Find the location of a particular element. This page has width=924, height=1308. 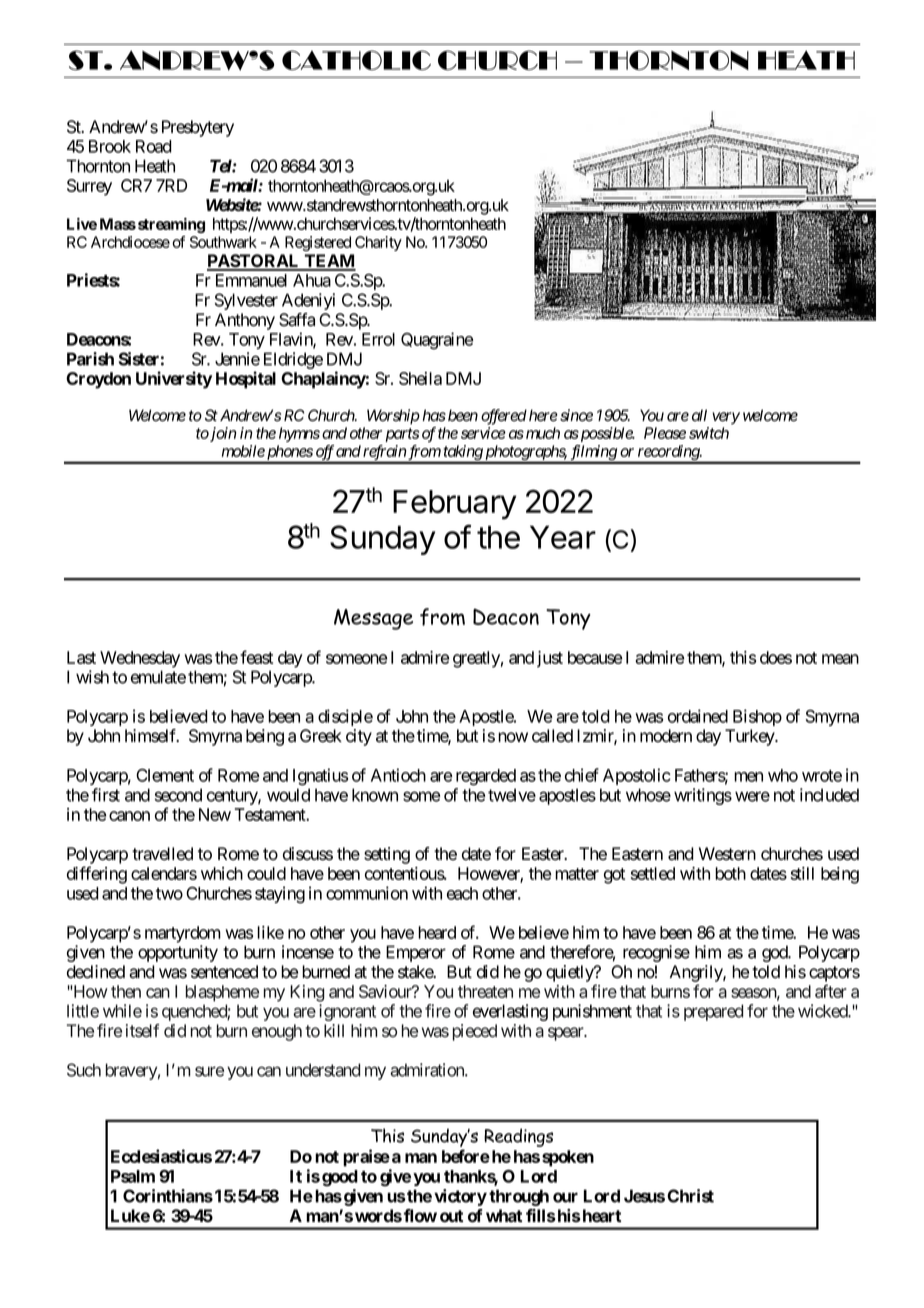

Charity is located at coordinates (378, 243).
